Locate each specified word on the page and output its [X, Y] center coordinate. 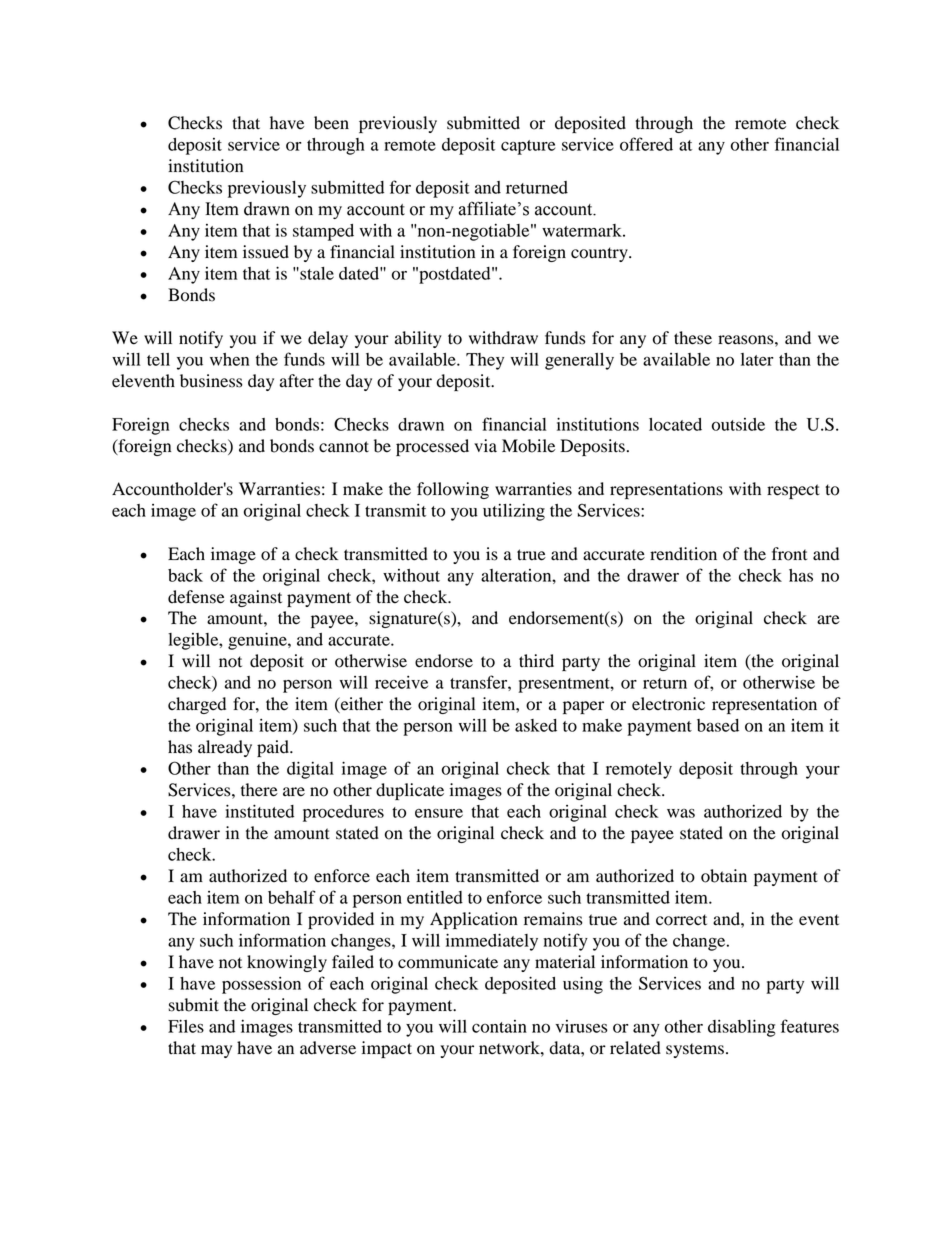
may [216, 1051]
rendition [683, 554]
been [331, 123]
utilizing [514, 512]
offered [646, 144]
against [256, 598]
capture [528, 147]
